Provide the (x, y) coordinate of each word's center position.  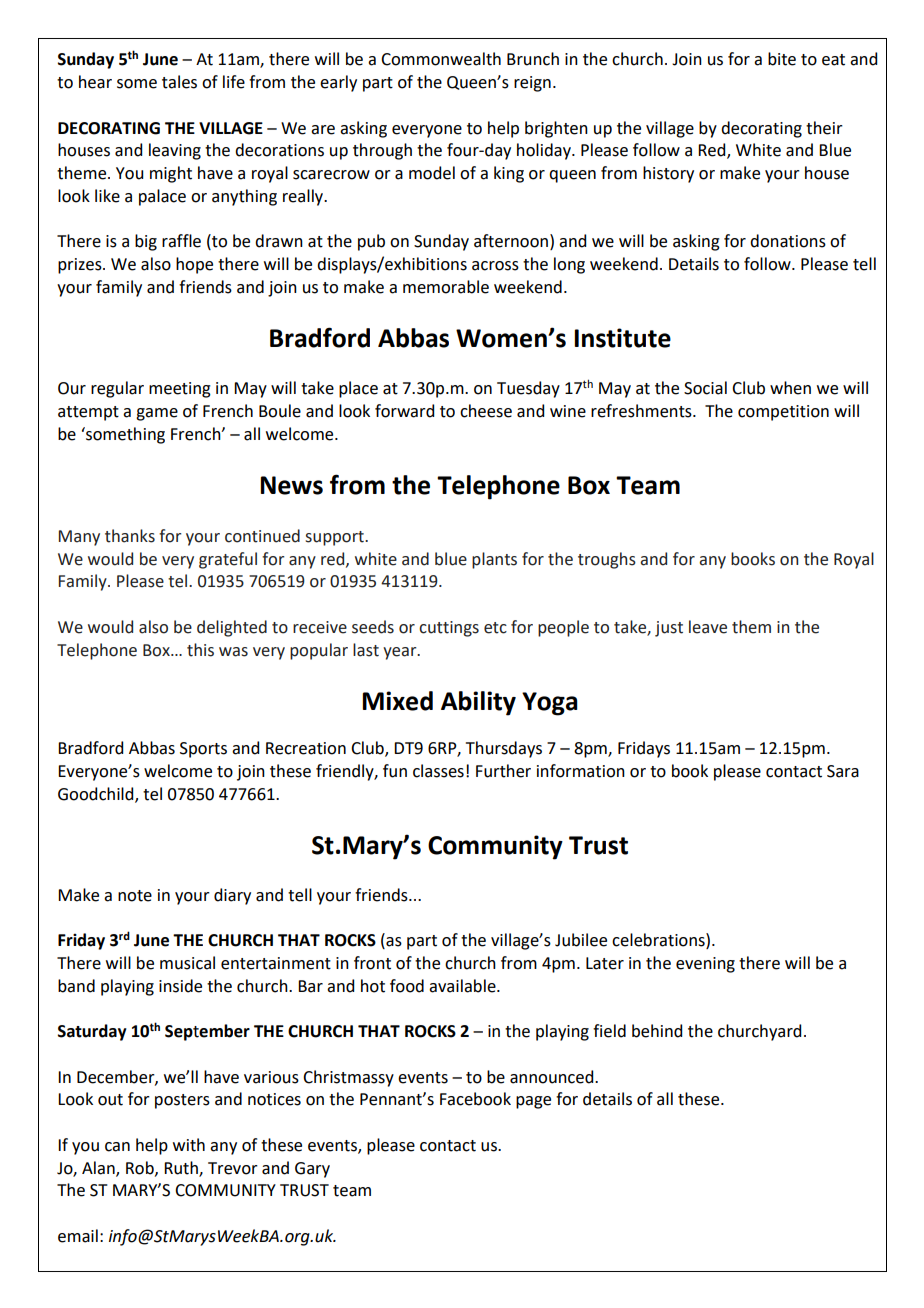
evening (705, 965)
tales (179, 82)
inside (180, 986)
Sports (203, 750)
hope (194, 265)
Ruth (182, 1168)
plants (494, 560)
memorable (446, 287)
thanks (130, 536)
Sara (843, 771)
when (790, 388)
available (463, 986)
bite (782, 59)
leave (708, 627)
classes (438, 771)
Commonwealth (441, 59)
